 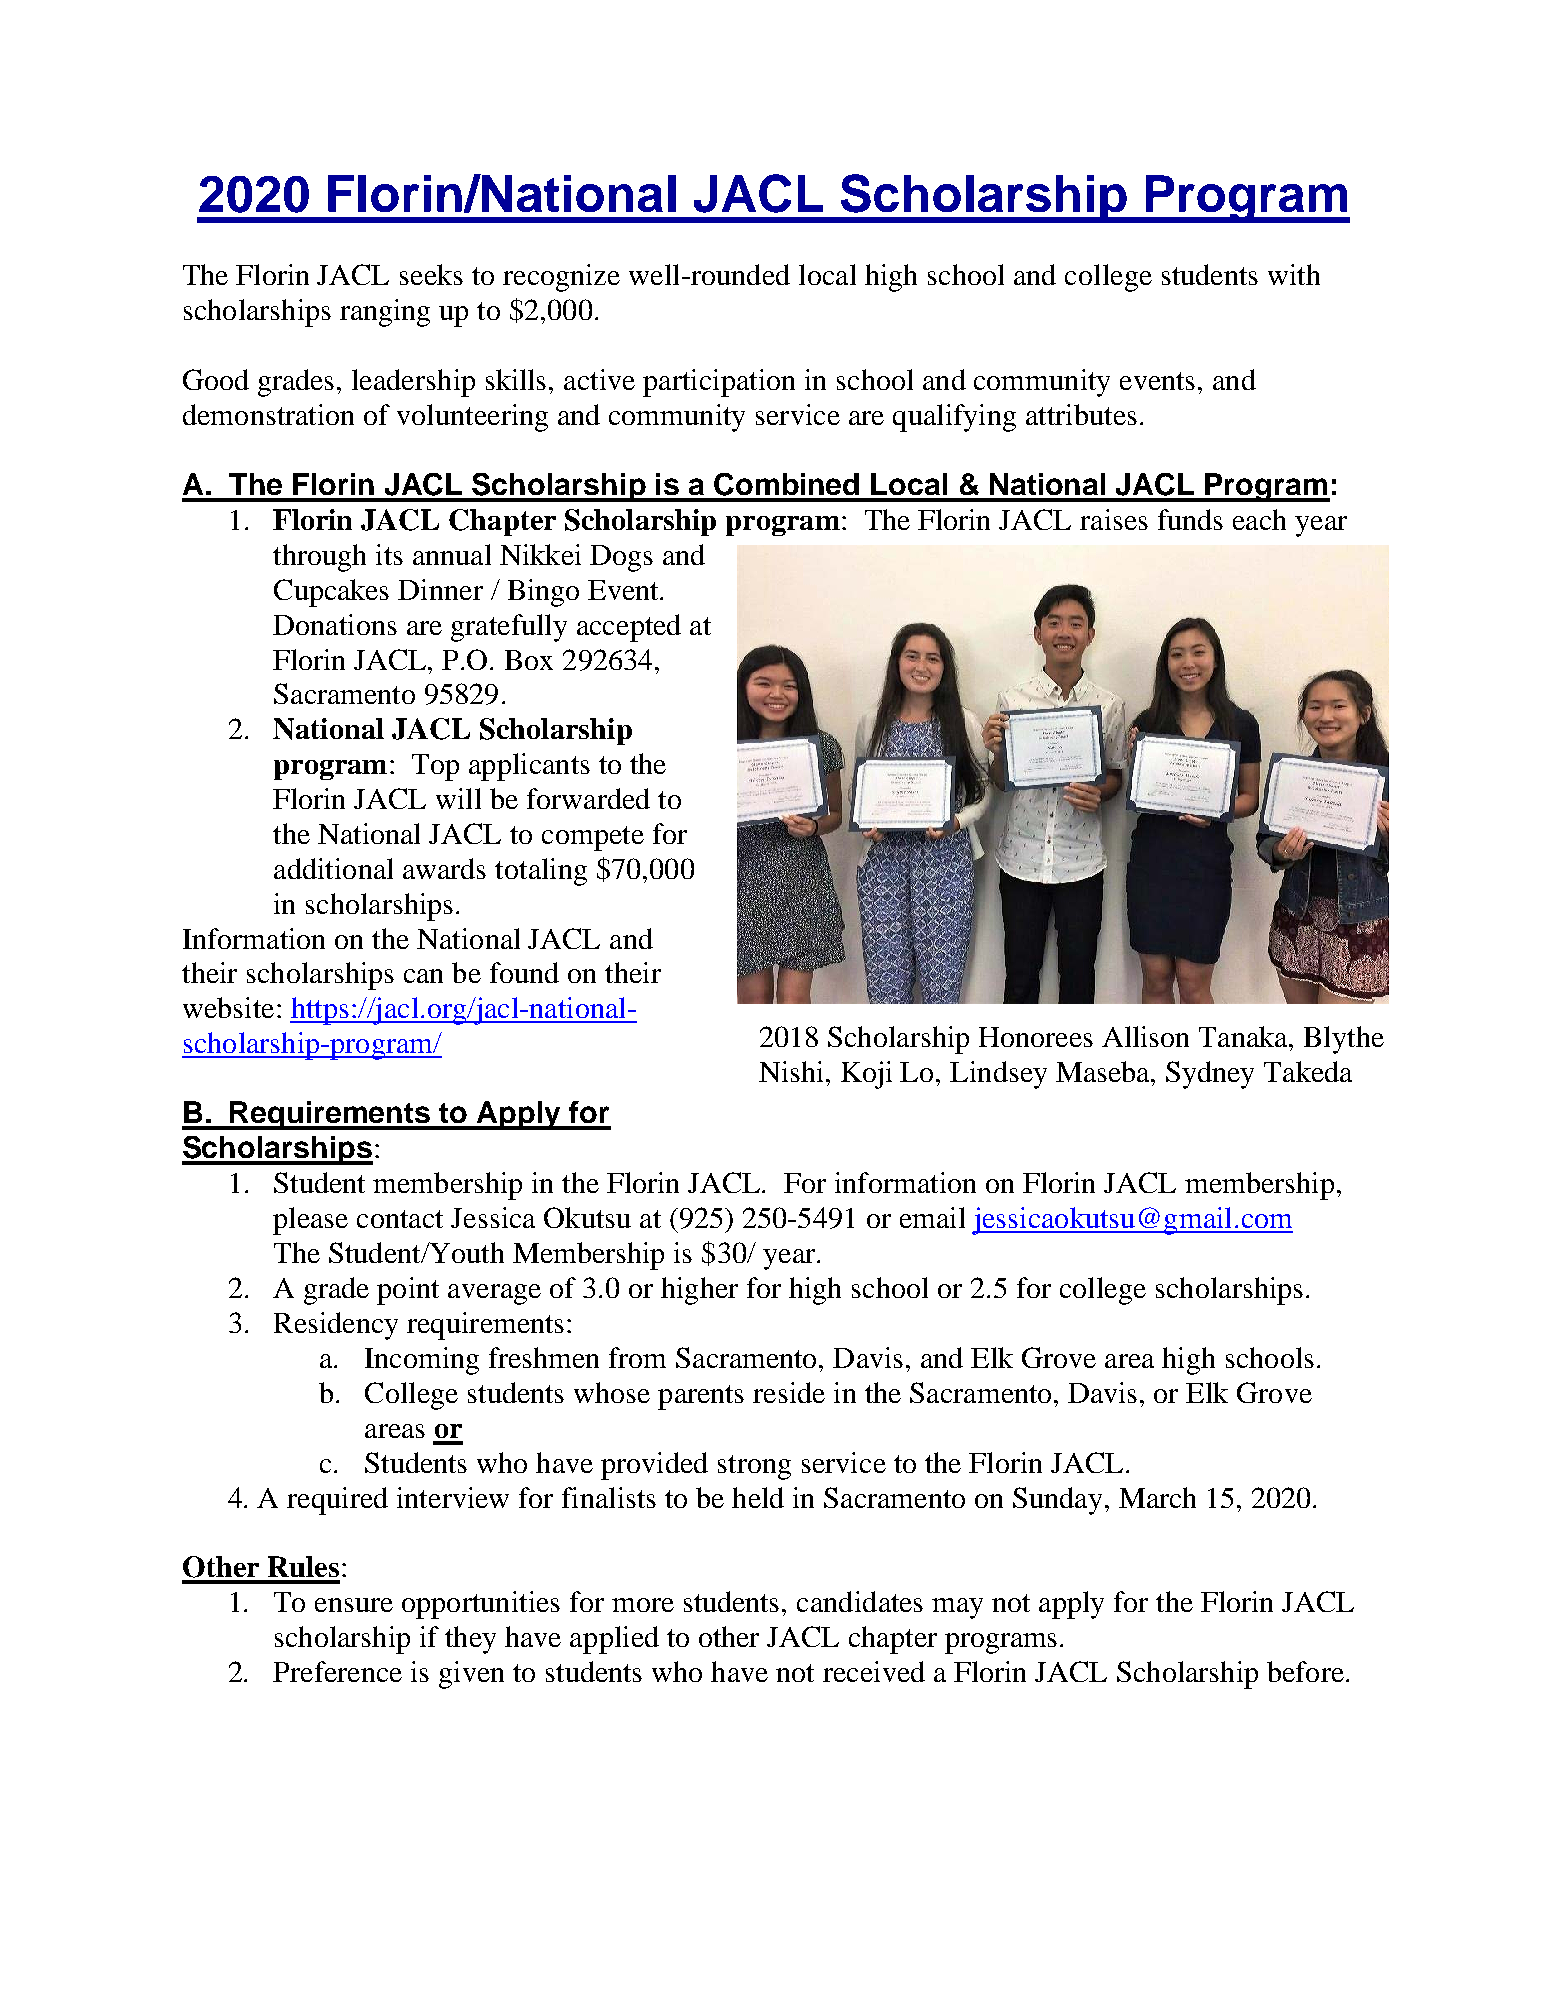 I want to click on with, so click(x=1294, y=274).
